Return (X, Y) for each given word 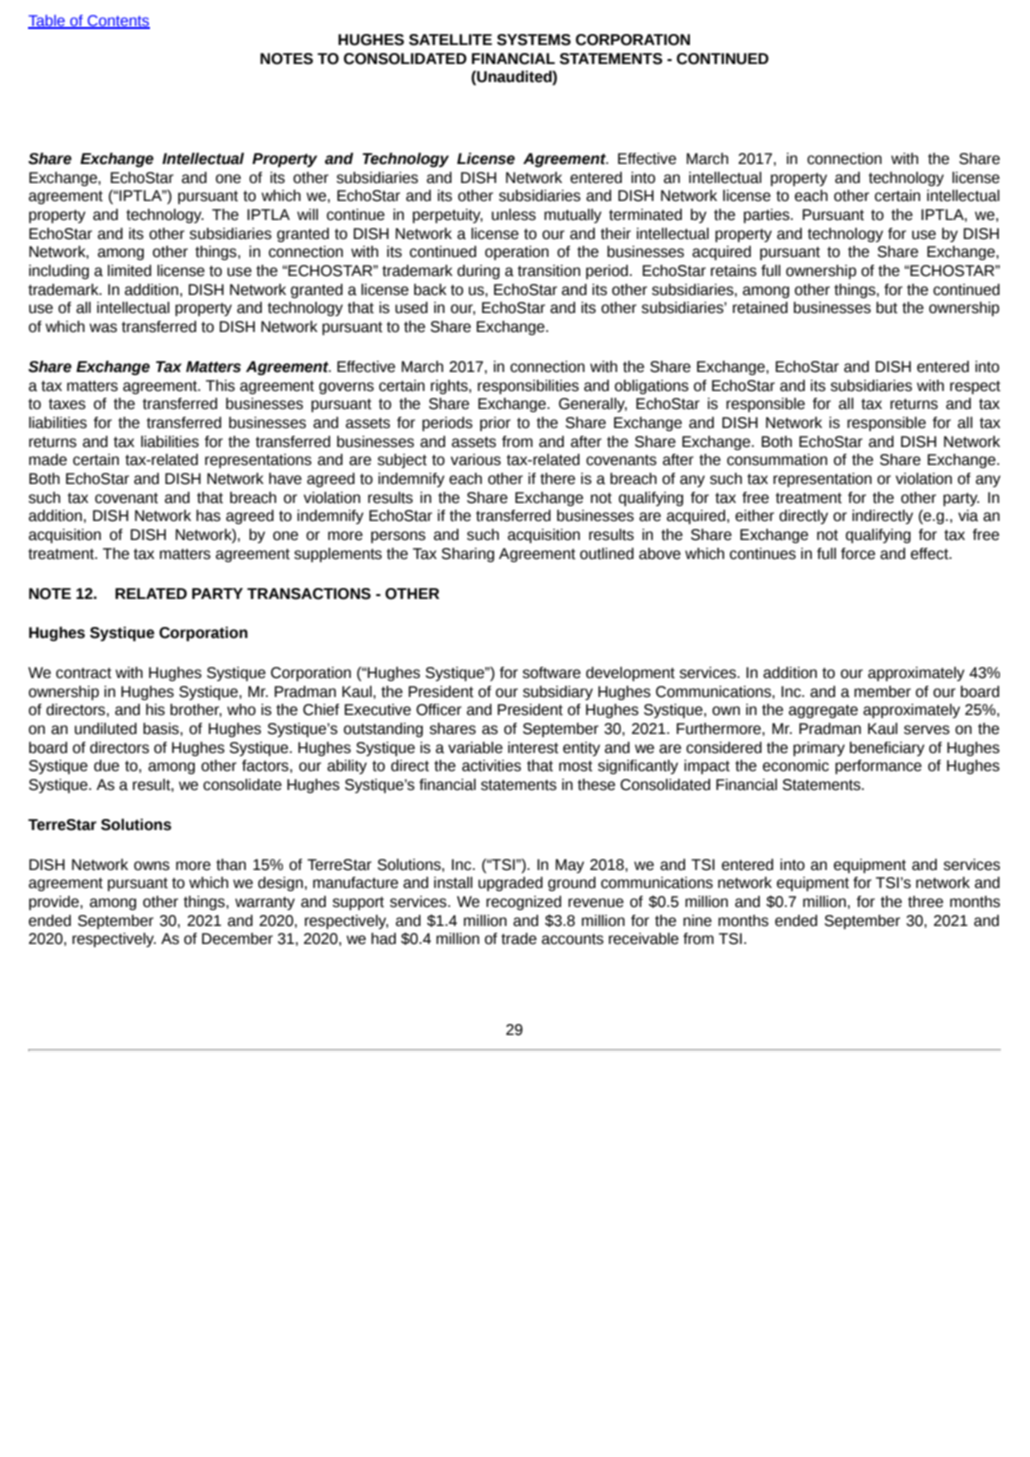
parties (768, 216)
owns (152, 866)
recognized (523, 903)
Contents (118, 22)
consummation (777, 460)
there (557, 479)
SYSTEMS (534, 40)
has (208, 516)
